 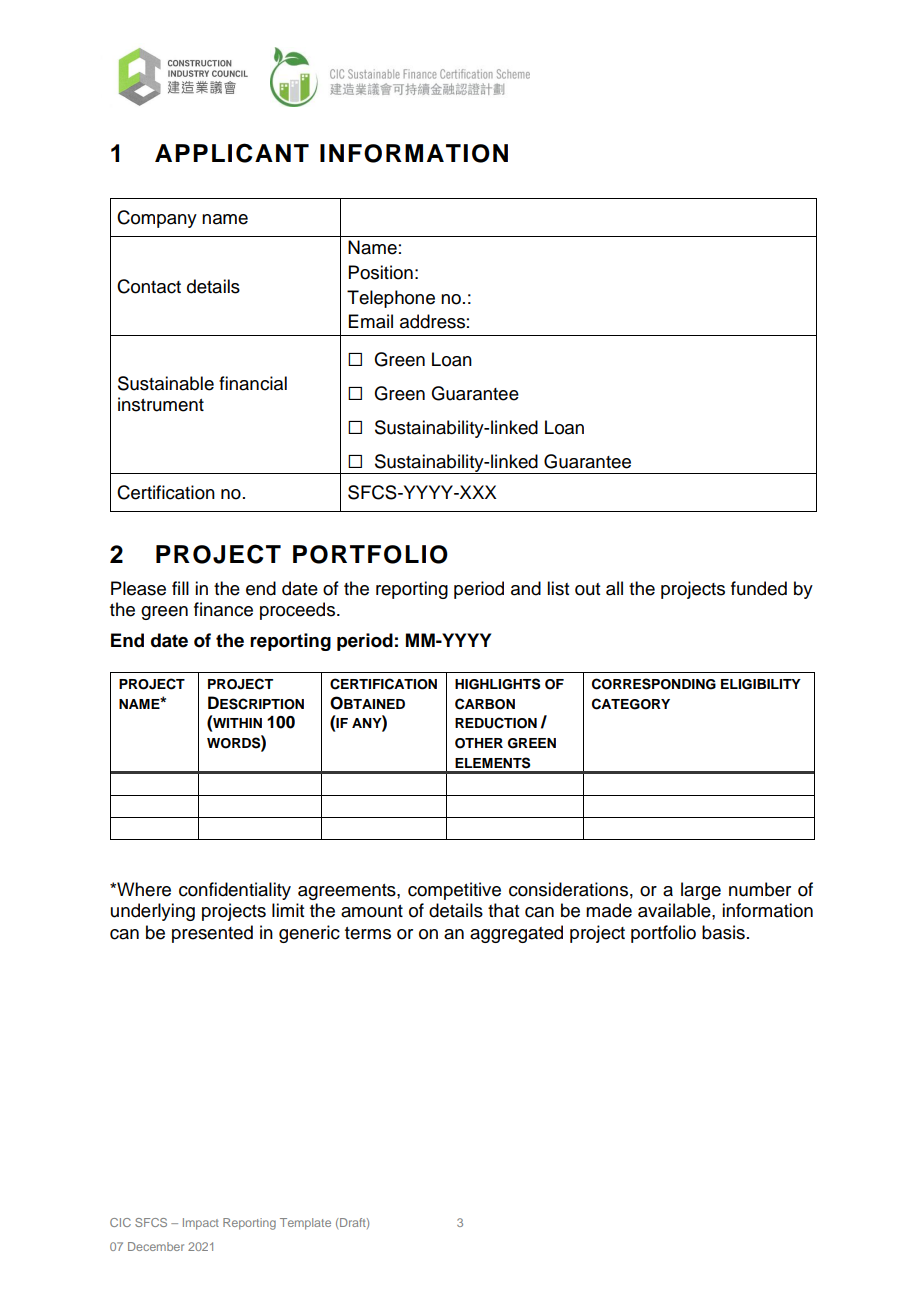 I want to click on all, so click(x=614, y=588).
